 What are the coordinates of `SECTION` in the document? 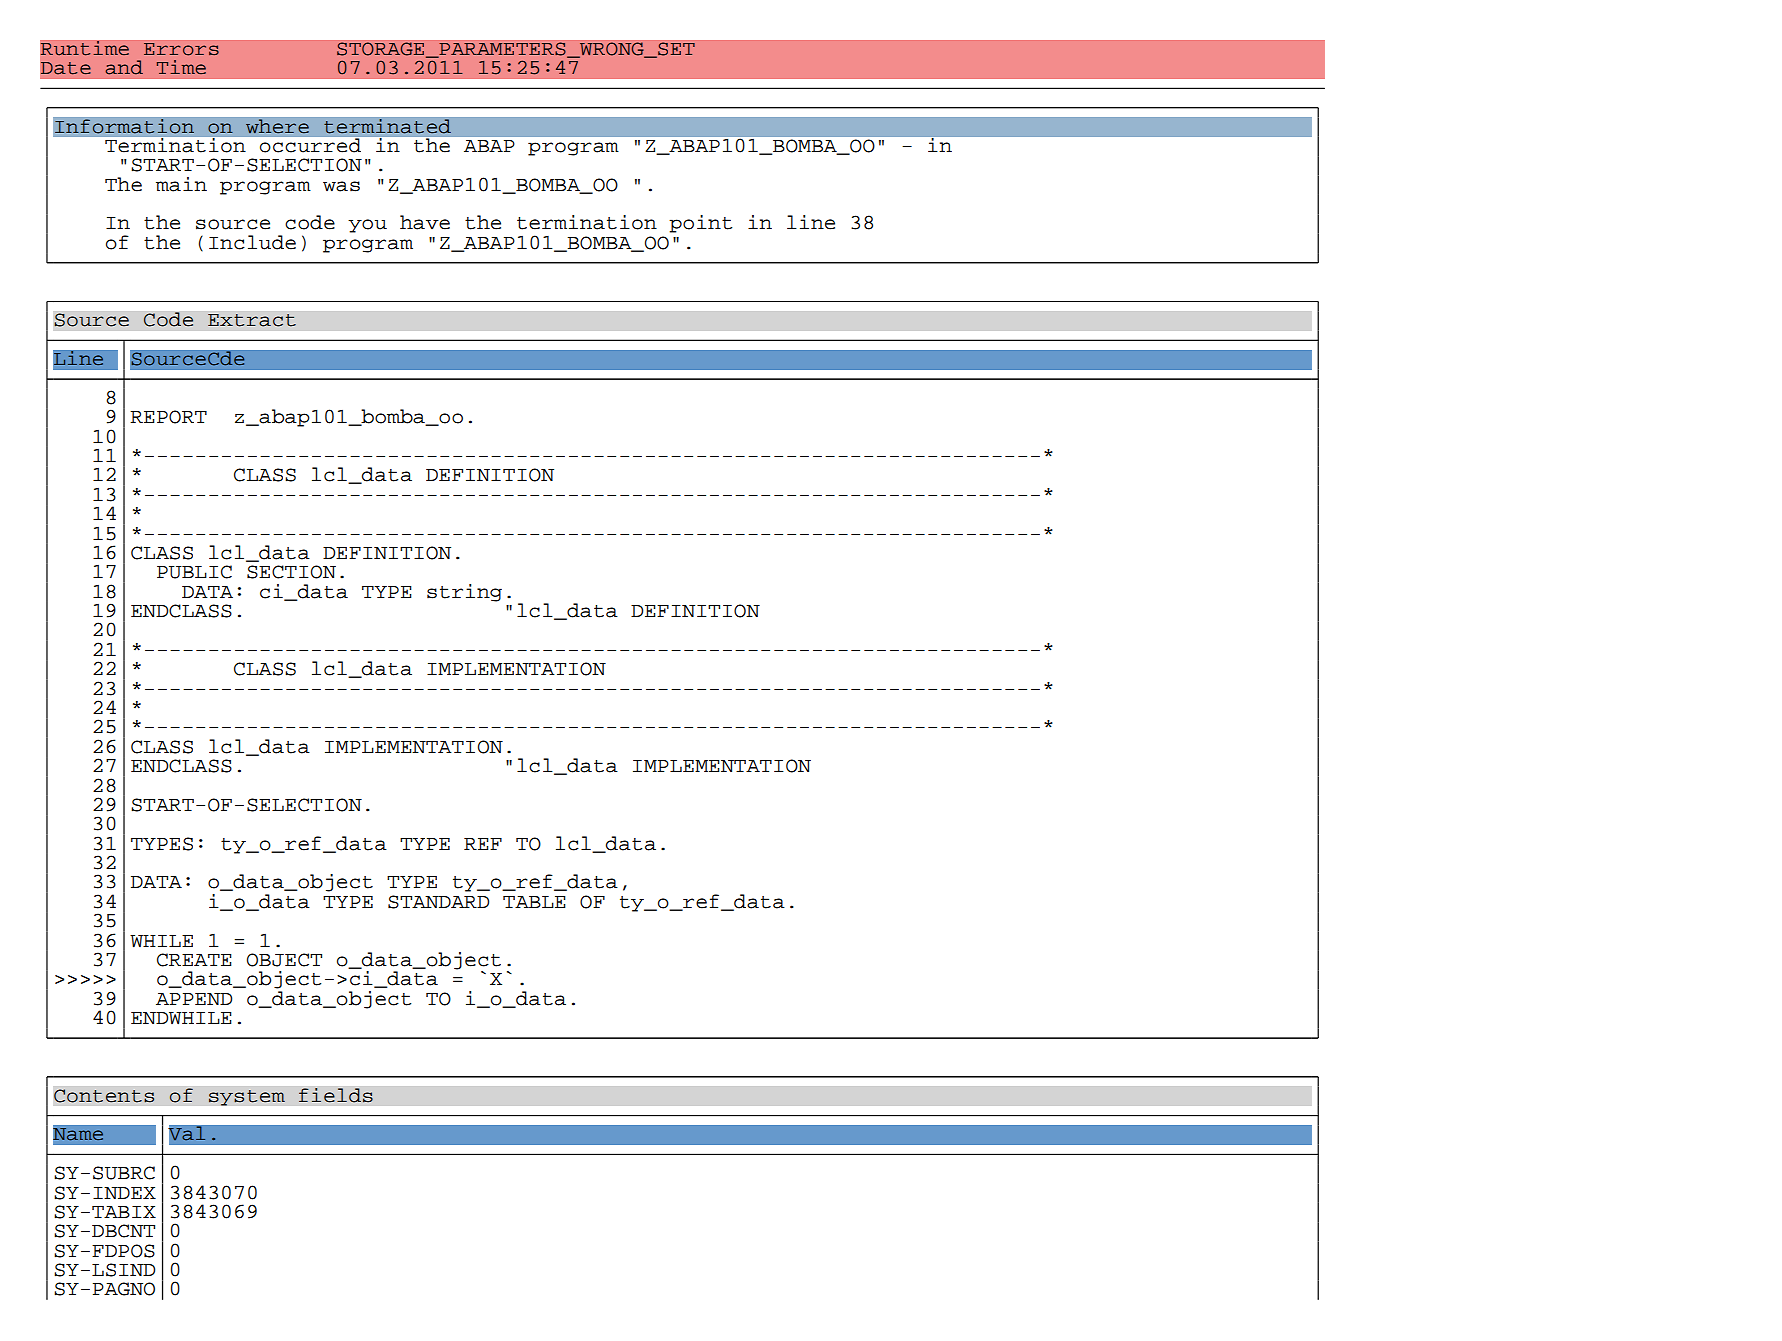 It's located at (291, 572).
